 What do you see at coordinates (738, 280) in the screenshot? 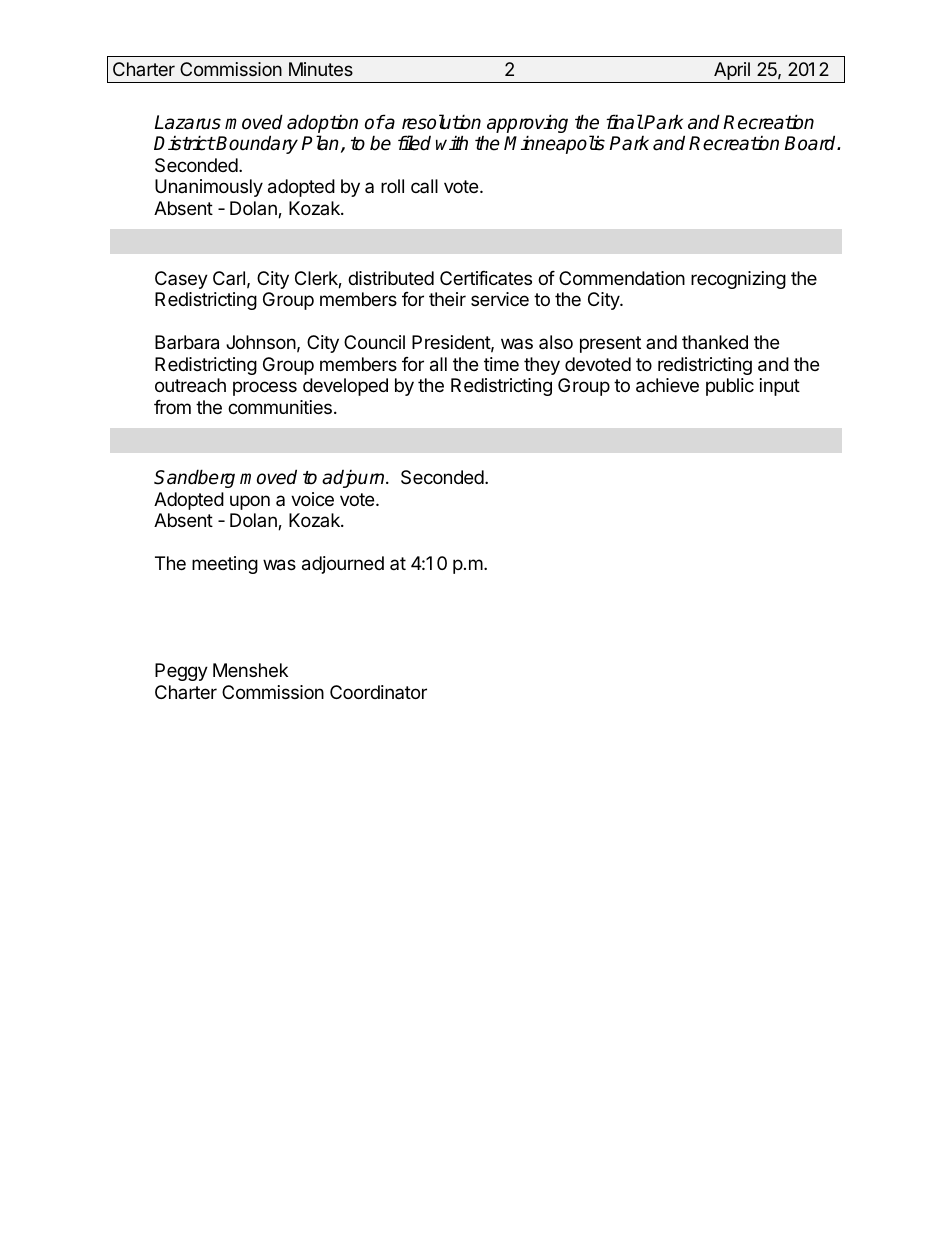
I see `recognizing` at bounding box center [738, 280].
